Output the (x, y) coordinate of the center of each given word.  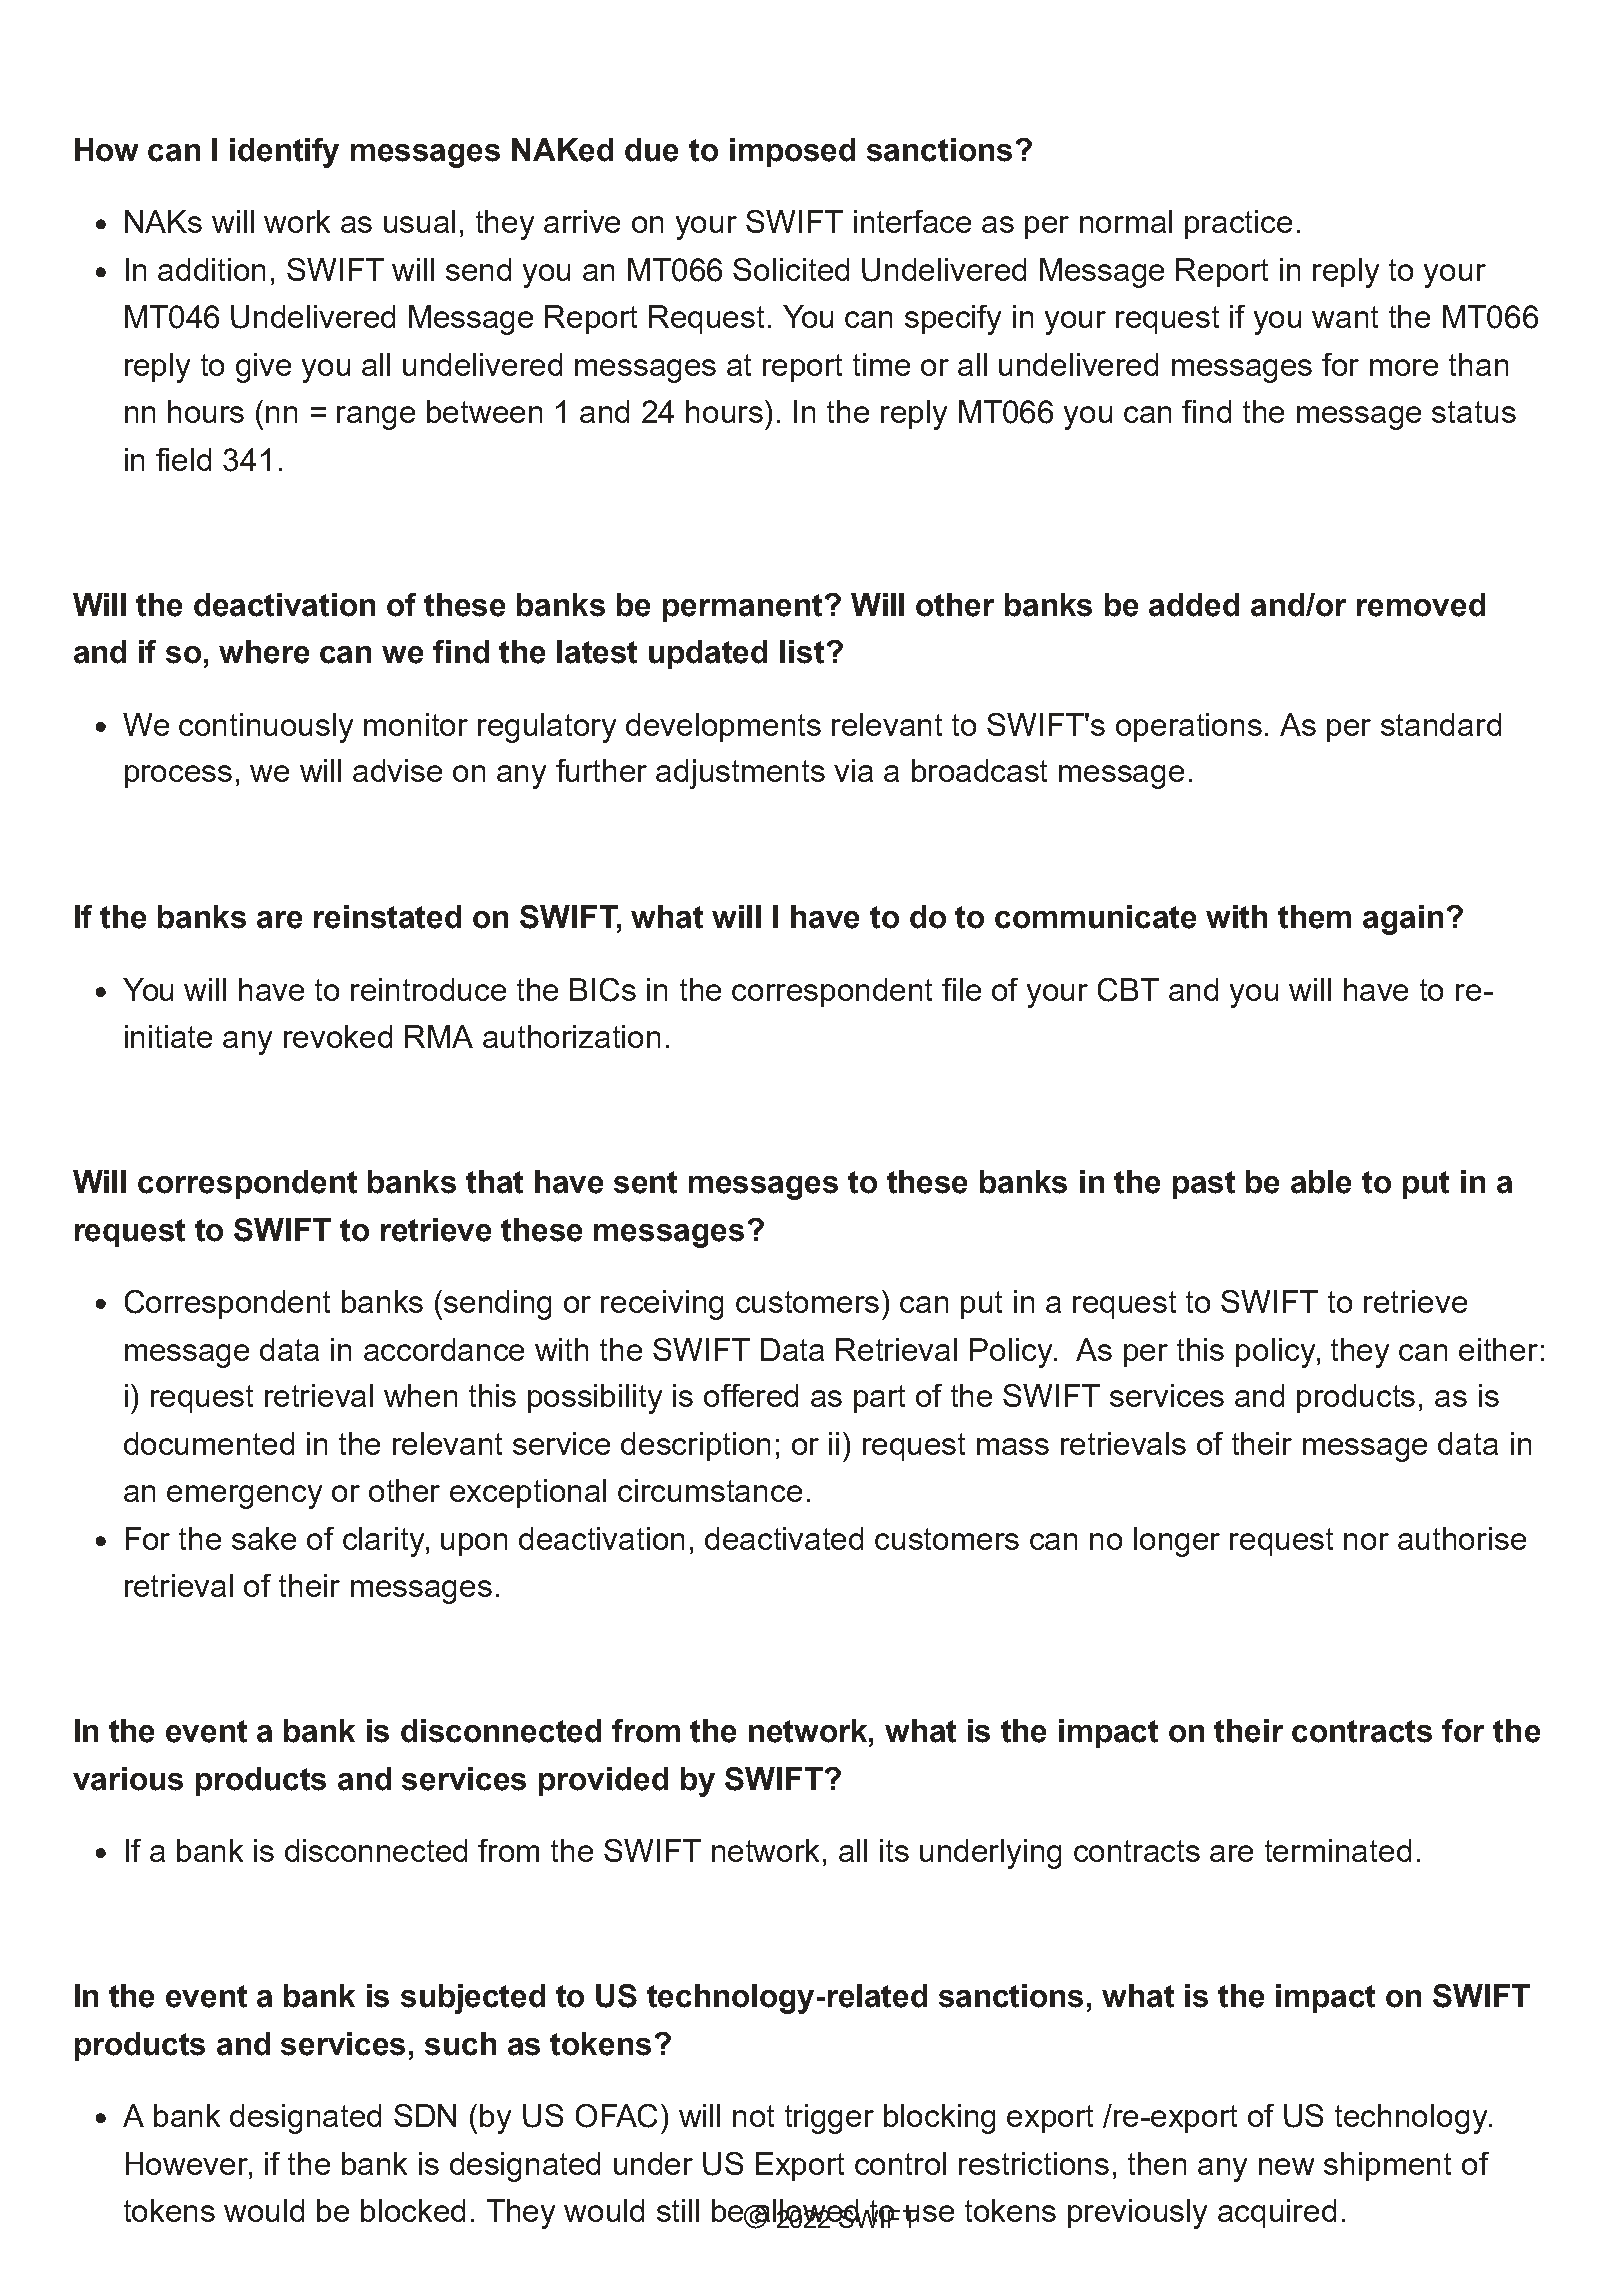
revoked (338, 1036)
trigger (829, 2119)
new (1286, 2166)
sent (645, 1182)
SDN (425, 2115)
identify (284, 153)
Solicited (791, 269)
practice (1238, 224)
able (1321, 1182)
